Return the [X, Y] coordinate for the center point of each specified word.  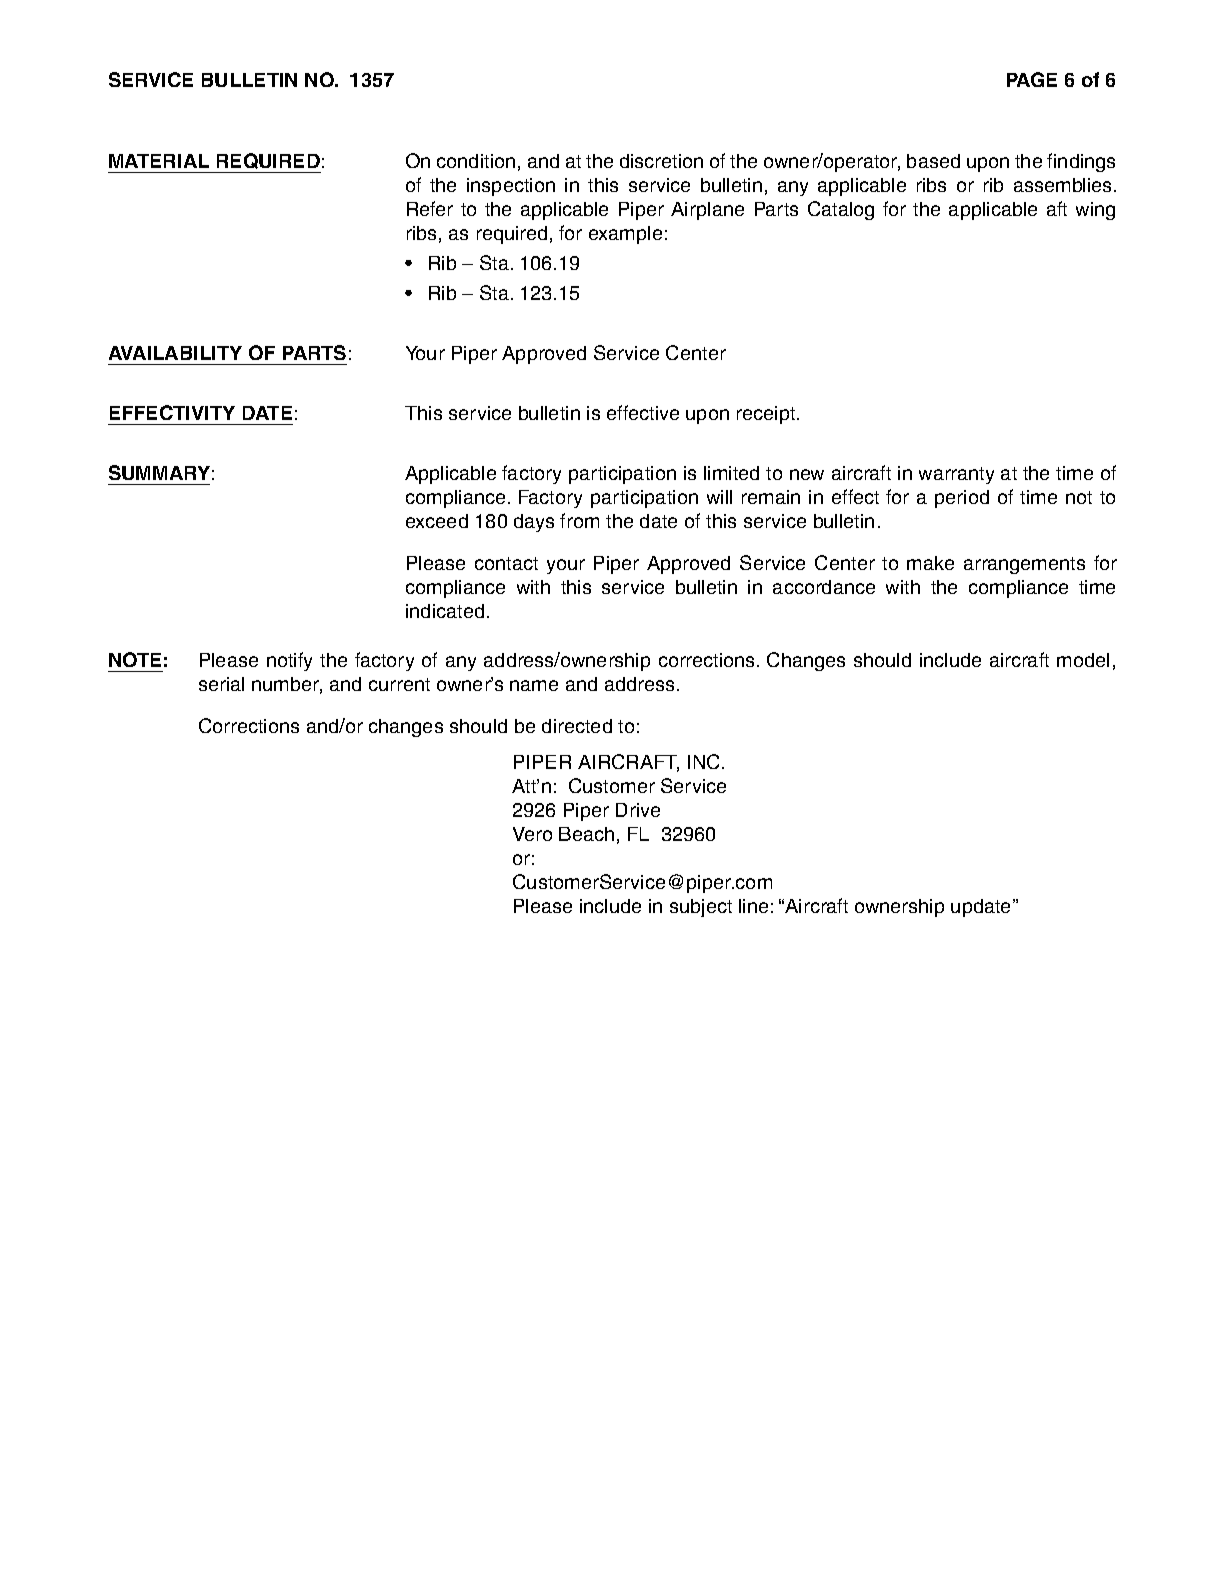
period [962, 499]
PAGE [1032, 79]
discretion [661, 161]
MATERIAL [159, 161]
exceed [437, 521]
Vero [532, 834]
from [579, 520]
